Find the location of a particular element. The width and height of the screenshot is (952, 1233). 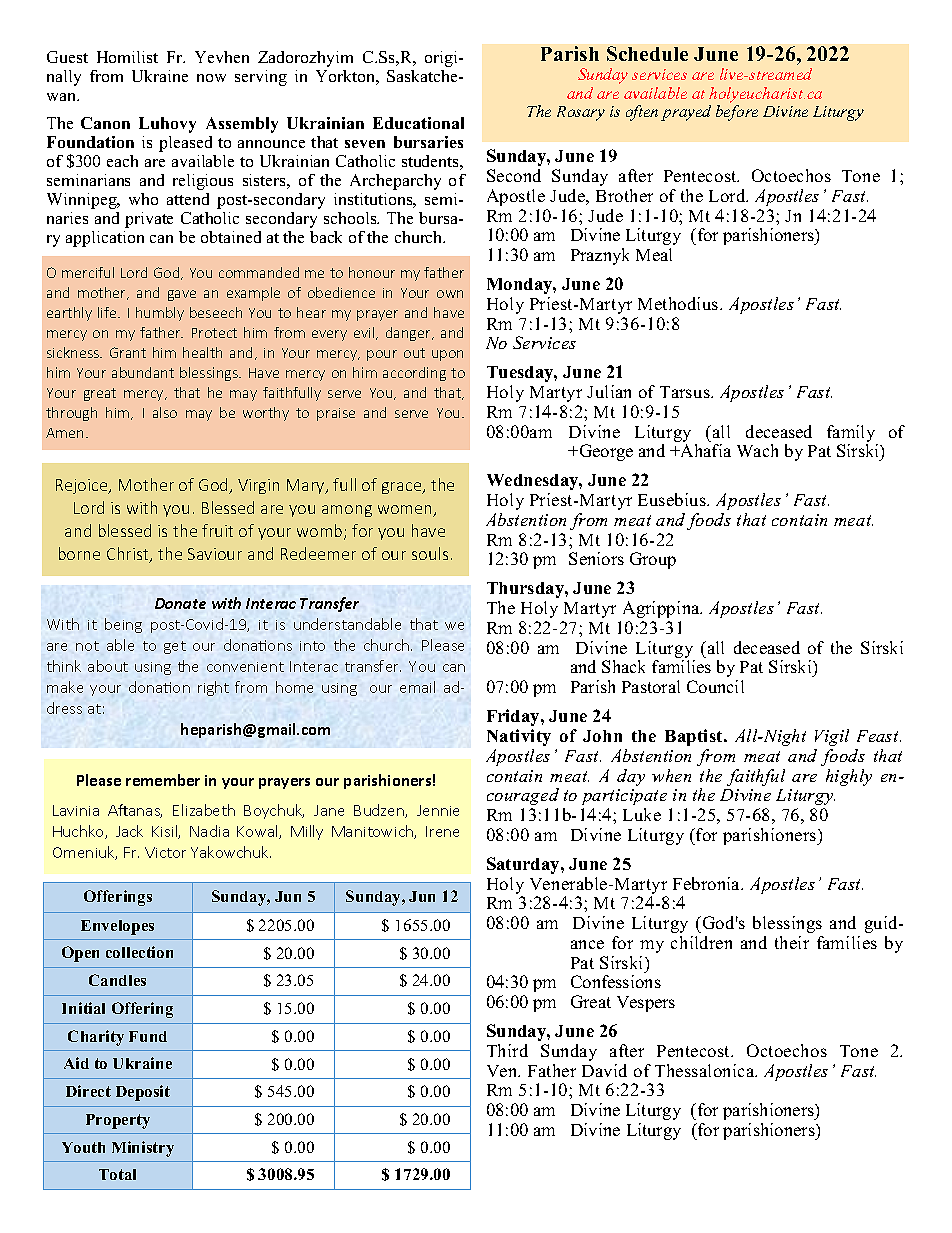

Jennie is located at coordinates (438, 810).
